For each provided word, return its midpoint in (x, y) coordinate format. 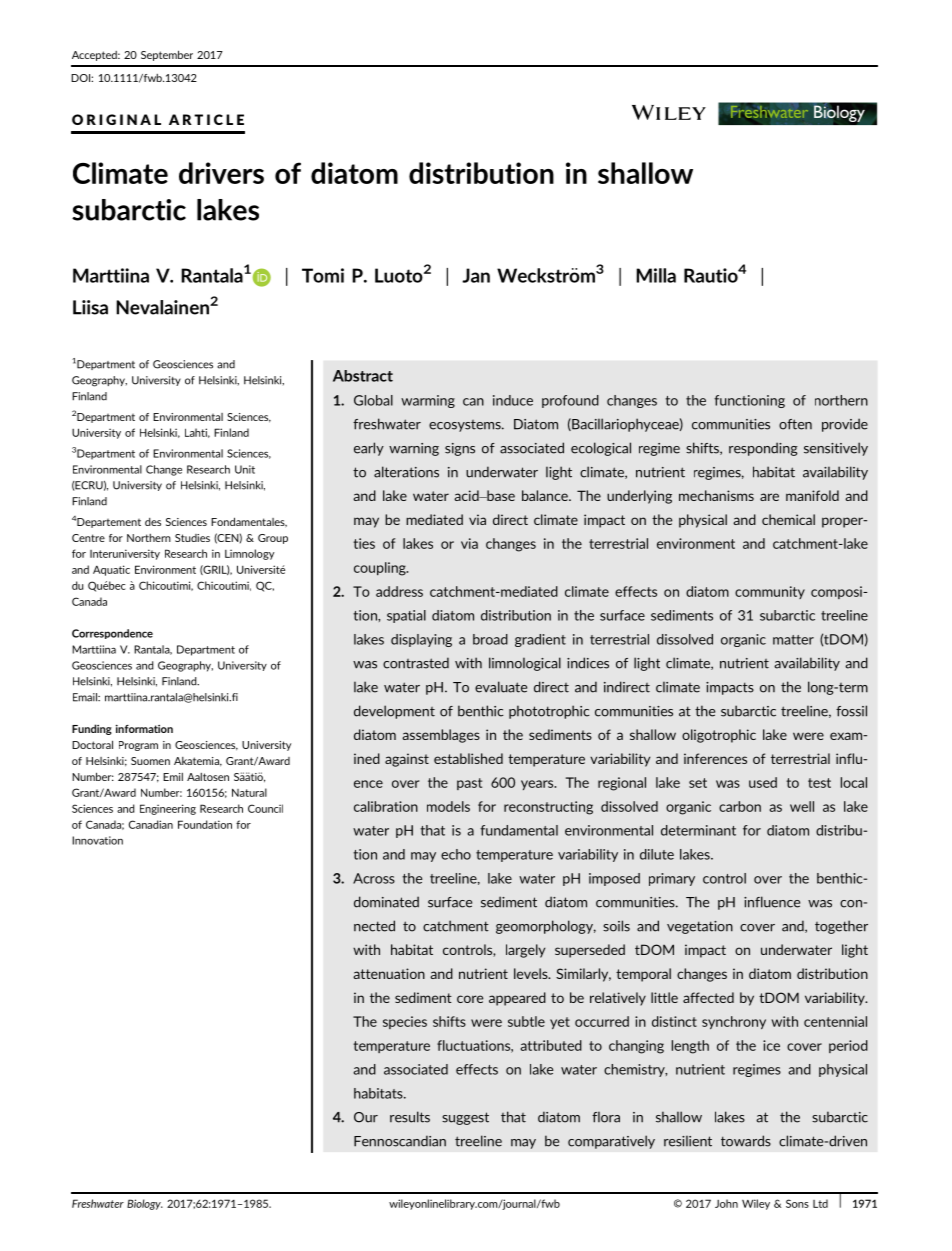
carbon (740, 806)
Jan (476, 275)
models (448, 806)
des (153, 522)
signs (460, 449)
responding (763, 449)
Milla (656, 275)
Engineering (168, 809)
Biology (145, 1204)
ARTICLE (206, 119)
